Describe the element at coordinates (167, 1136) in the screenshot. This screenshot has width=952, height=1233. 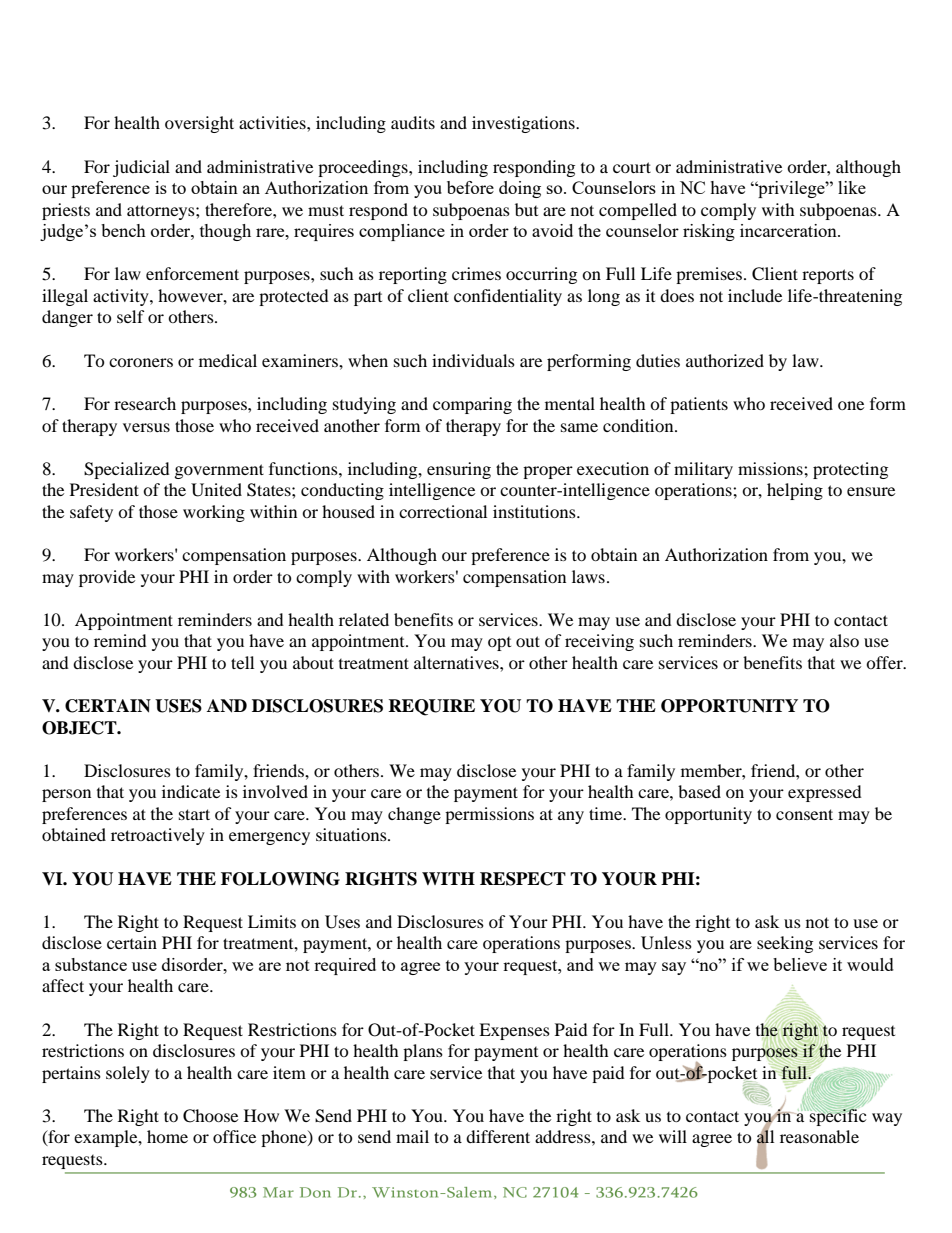
I see `home` at that location.
